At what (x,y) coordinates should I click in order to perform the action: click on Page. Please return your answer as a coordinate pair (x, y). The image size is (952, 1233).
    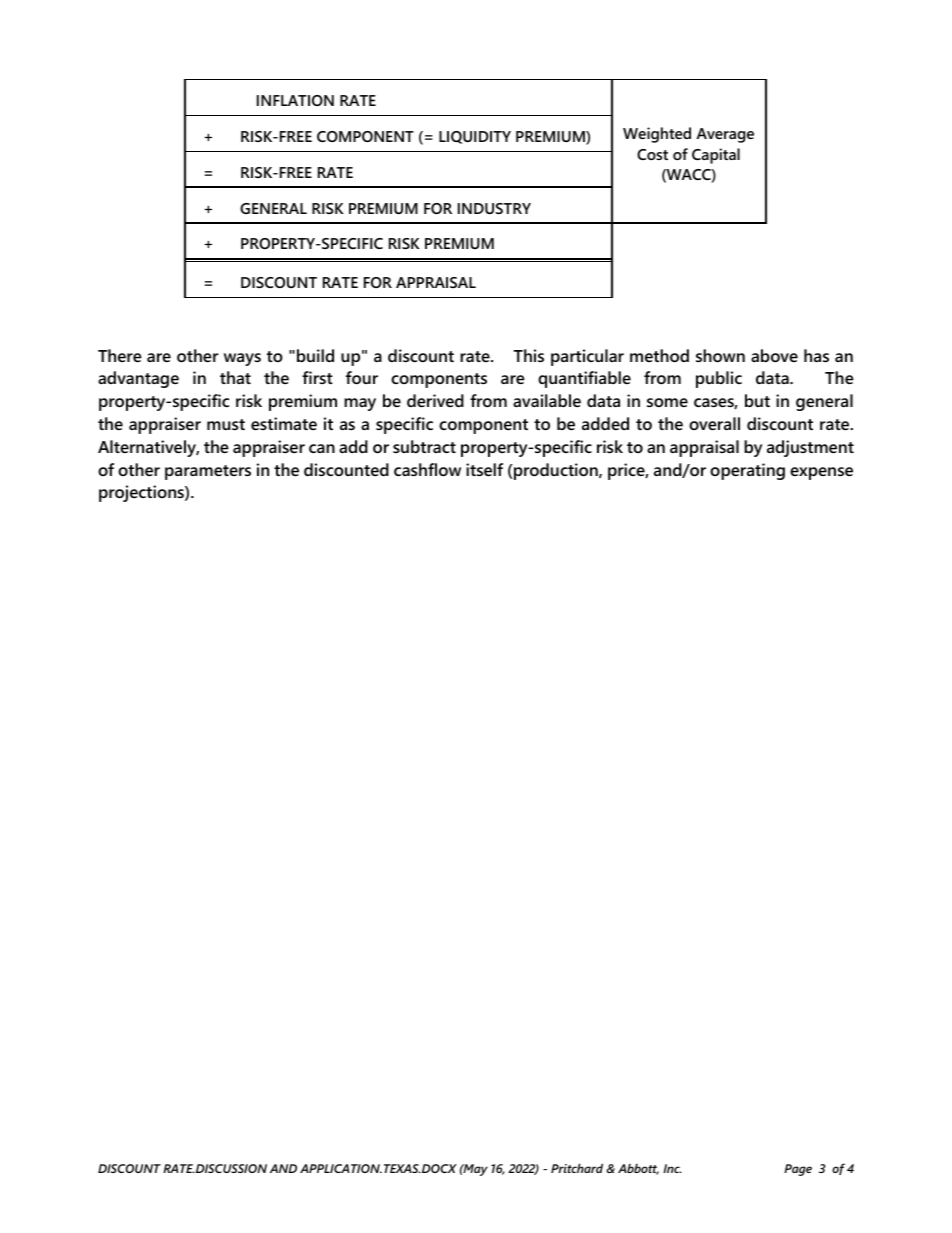
    Looking at the image, I should click on (798, 1170).
